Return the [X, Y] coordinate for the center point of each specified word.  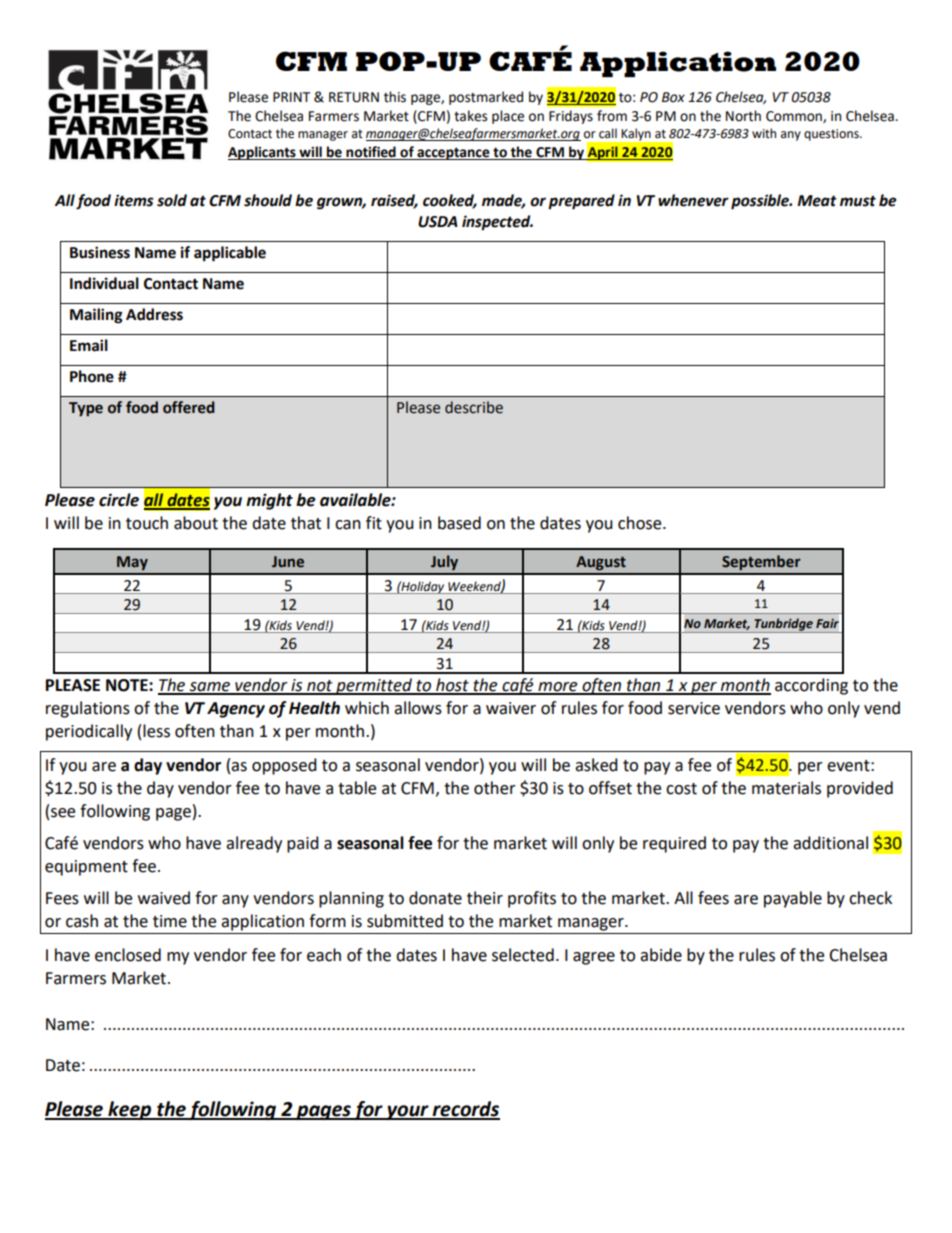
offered [189, 407]
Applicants [263, 153]
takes [470, 116]
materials [786, 788]
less [156, 731]
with [764, 133]
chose [641, 523]
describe [474, 407]
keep [130, 1110]
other [495, 788]
